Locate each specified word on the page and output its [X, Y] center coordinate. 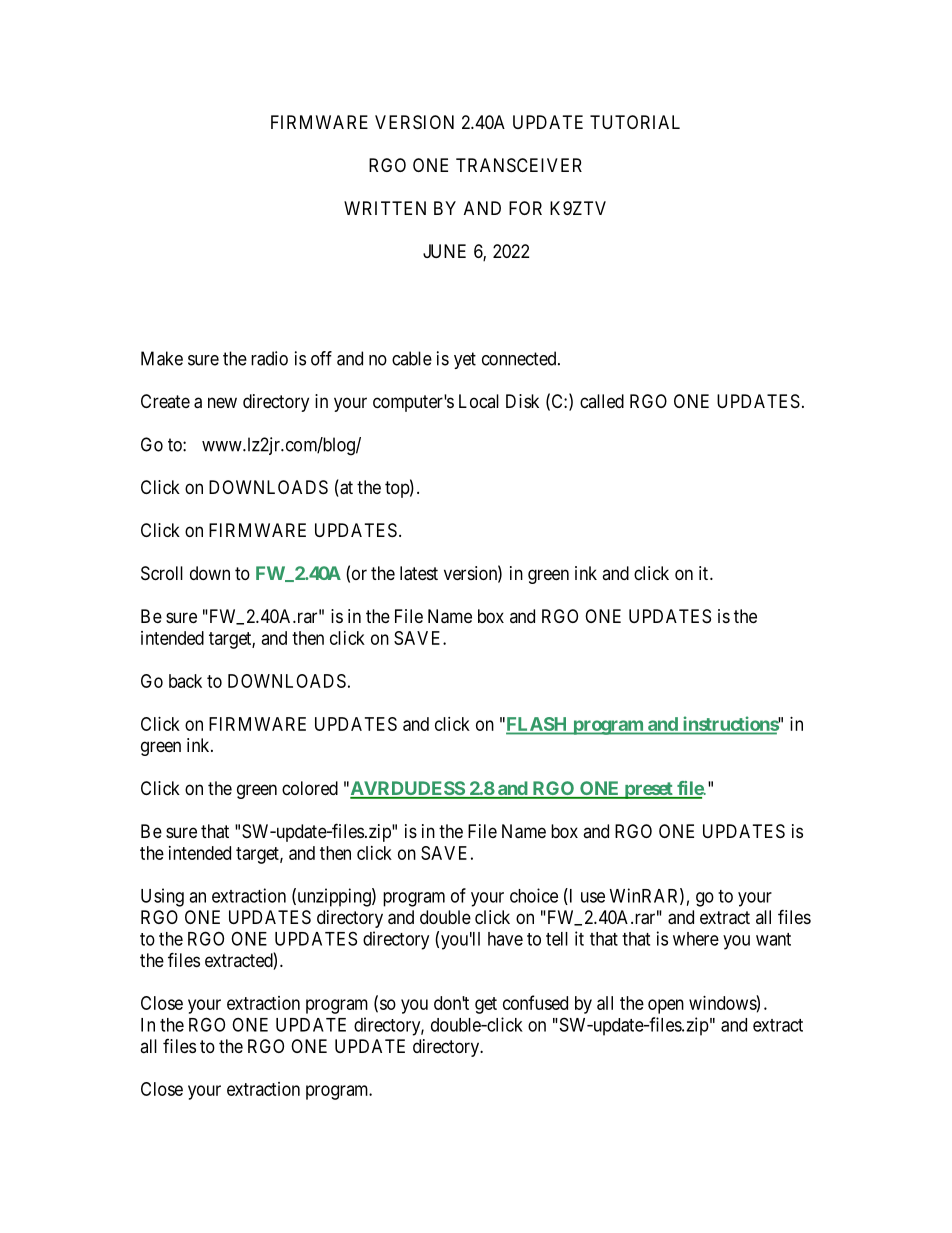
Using [162, 897]
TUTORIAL [635, 122]
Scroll [162, 573]
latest [419, 573]
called [602, 401]
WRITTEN [385, 208]
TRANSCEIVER [519, 165]
